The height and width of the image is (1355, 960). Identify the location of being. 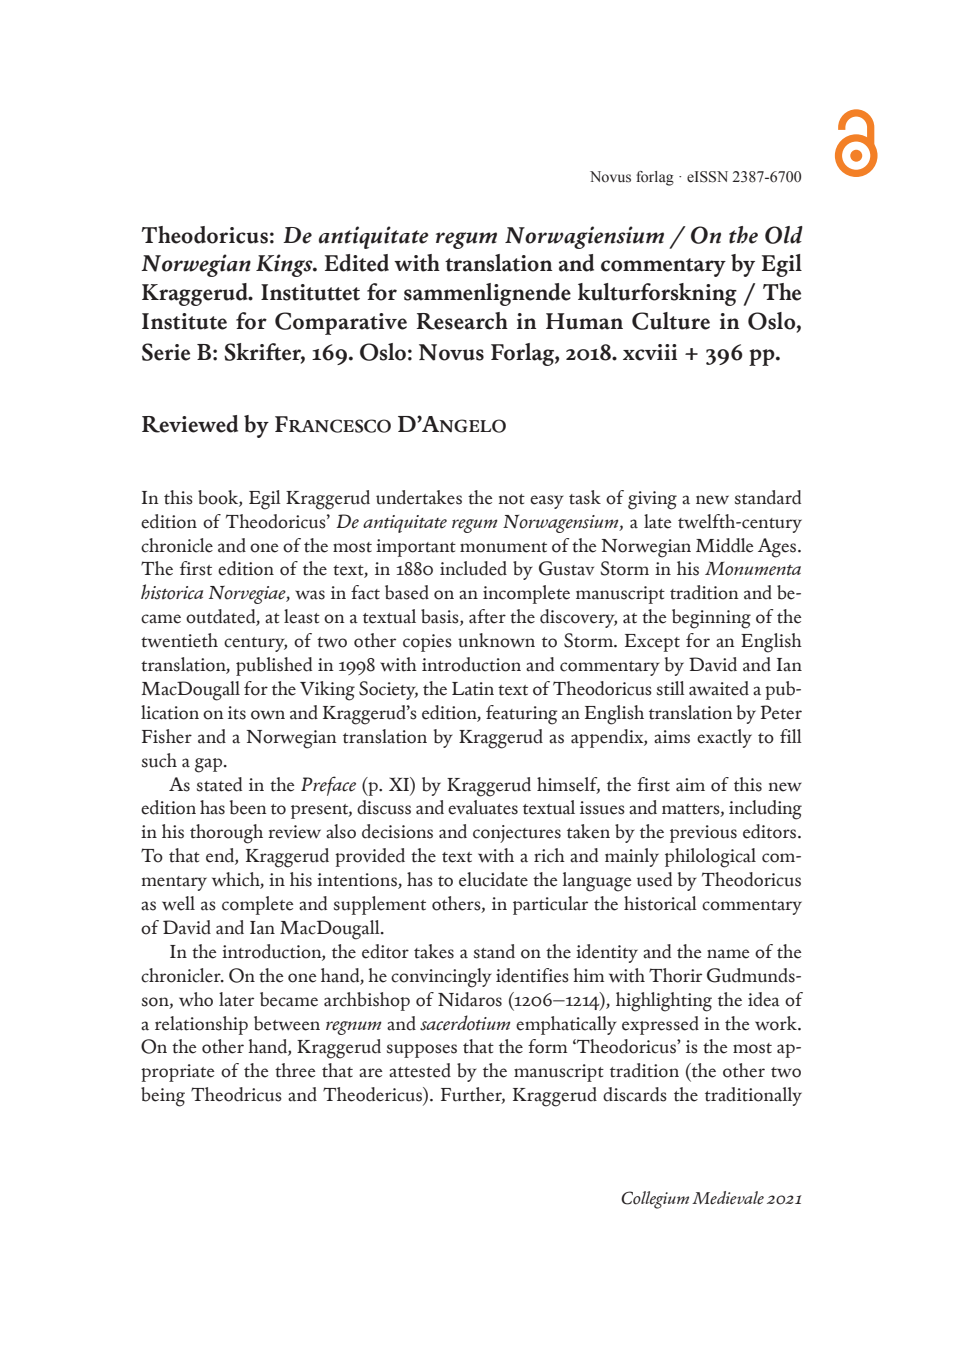
(163, 1097).
